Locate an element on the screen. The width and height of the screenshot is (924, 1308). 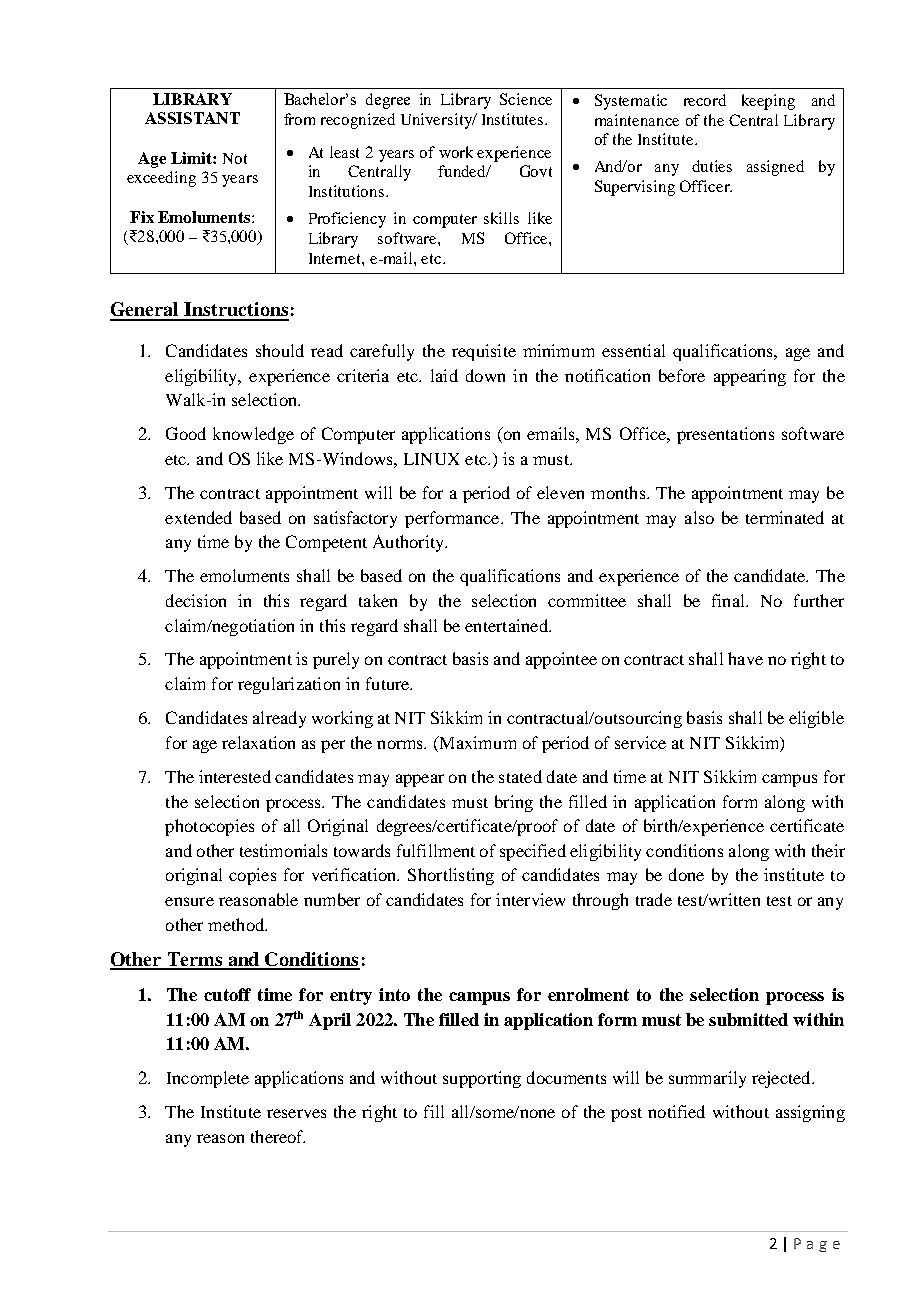
LINUX is located at coordinates (431, 459).
